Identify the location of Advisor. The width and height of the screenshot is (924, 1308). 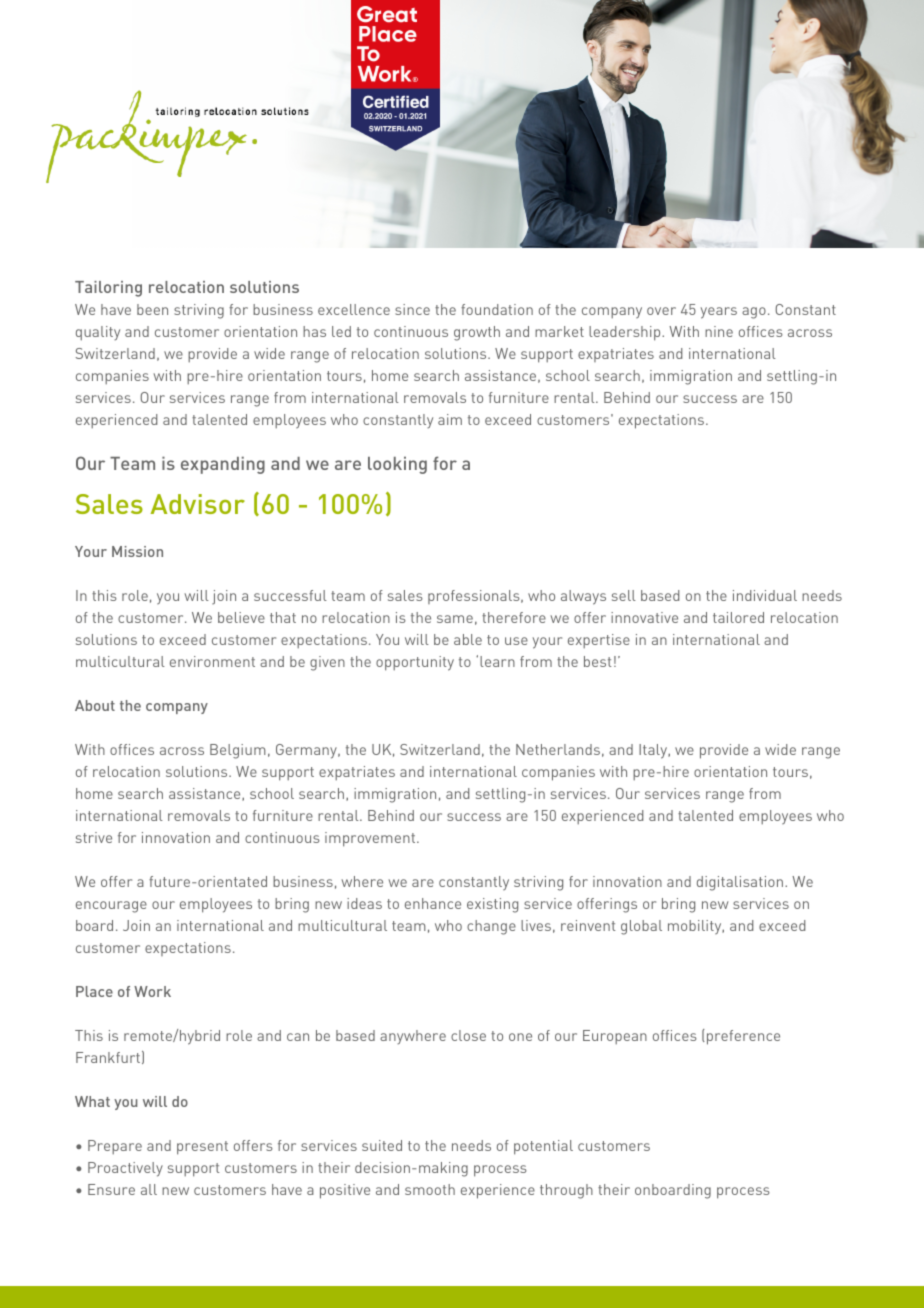
(197, 504).
